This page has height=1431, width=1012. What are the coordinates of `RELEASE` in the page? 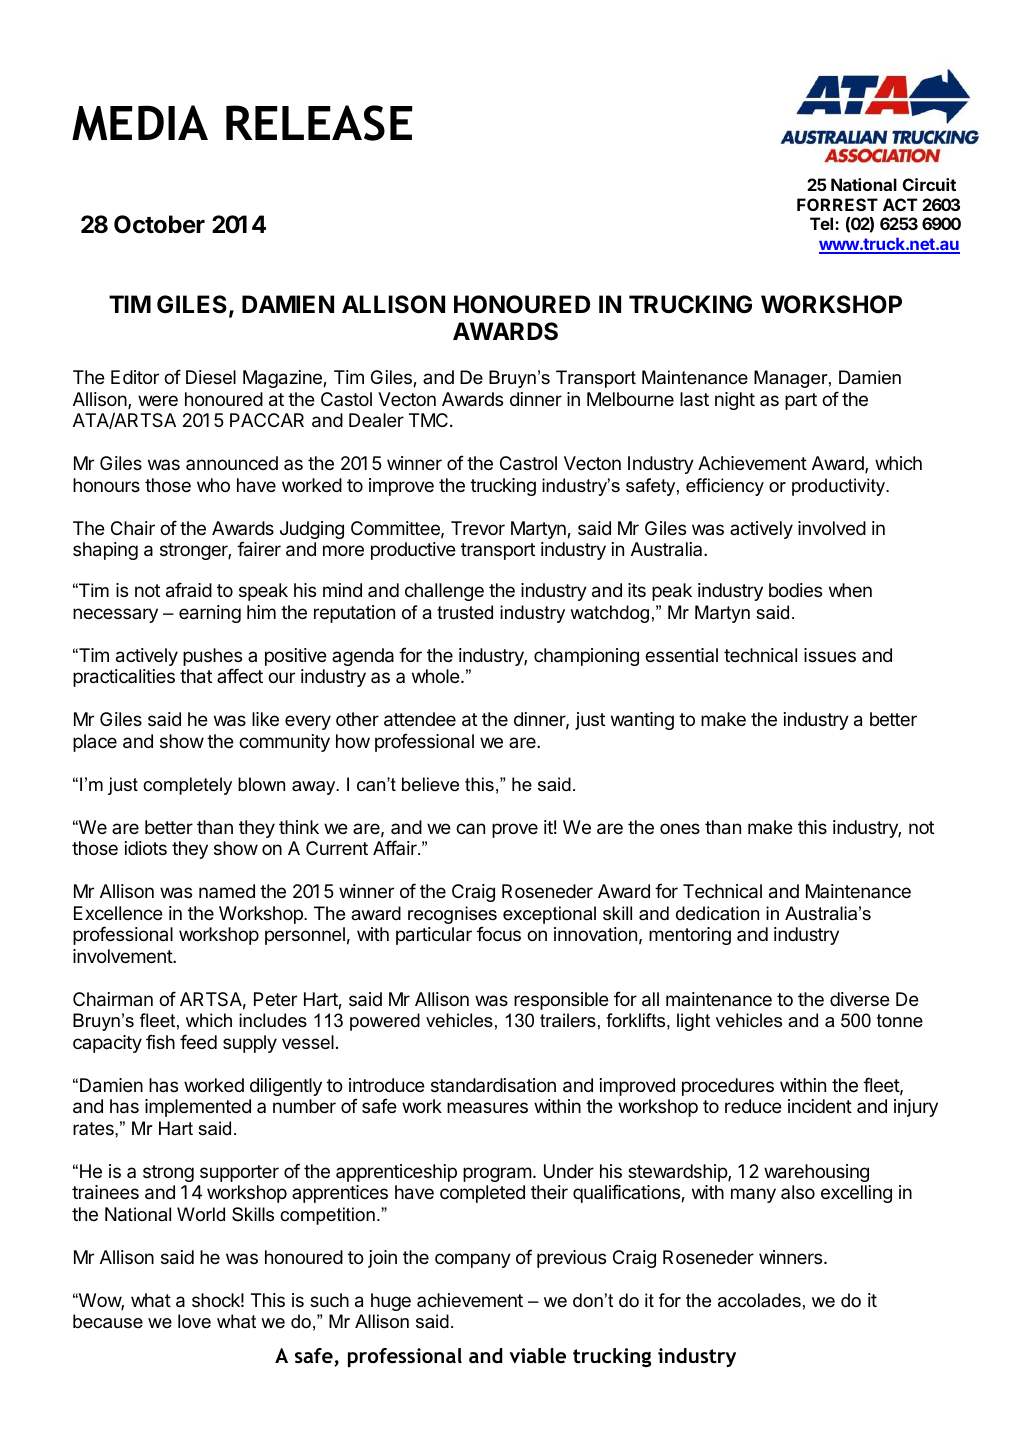 It's located at (319, 123).
